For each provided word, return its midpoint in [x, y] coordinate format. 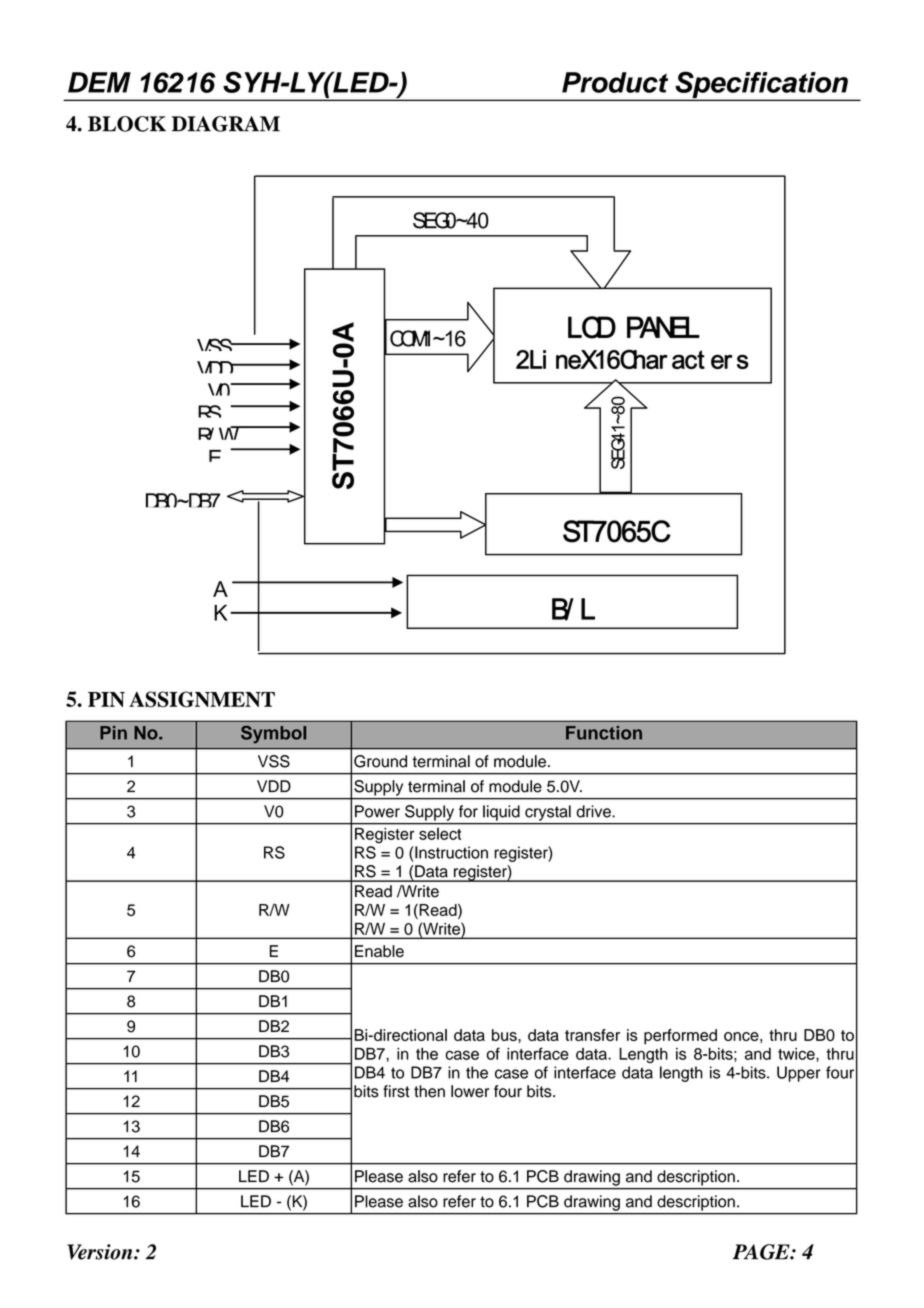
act [688, 359]
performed [680, 1037]
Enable [379, 951]
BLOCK [127, 124]
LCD [592, 327]
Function [604, 733]
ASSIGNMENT [202, 699]
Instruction [450, 852]
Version [101, 1252]
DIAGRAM [226, 124]
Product [615, 82]
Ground [380, 761]
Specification [761, 86]
